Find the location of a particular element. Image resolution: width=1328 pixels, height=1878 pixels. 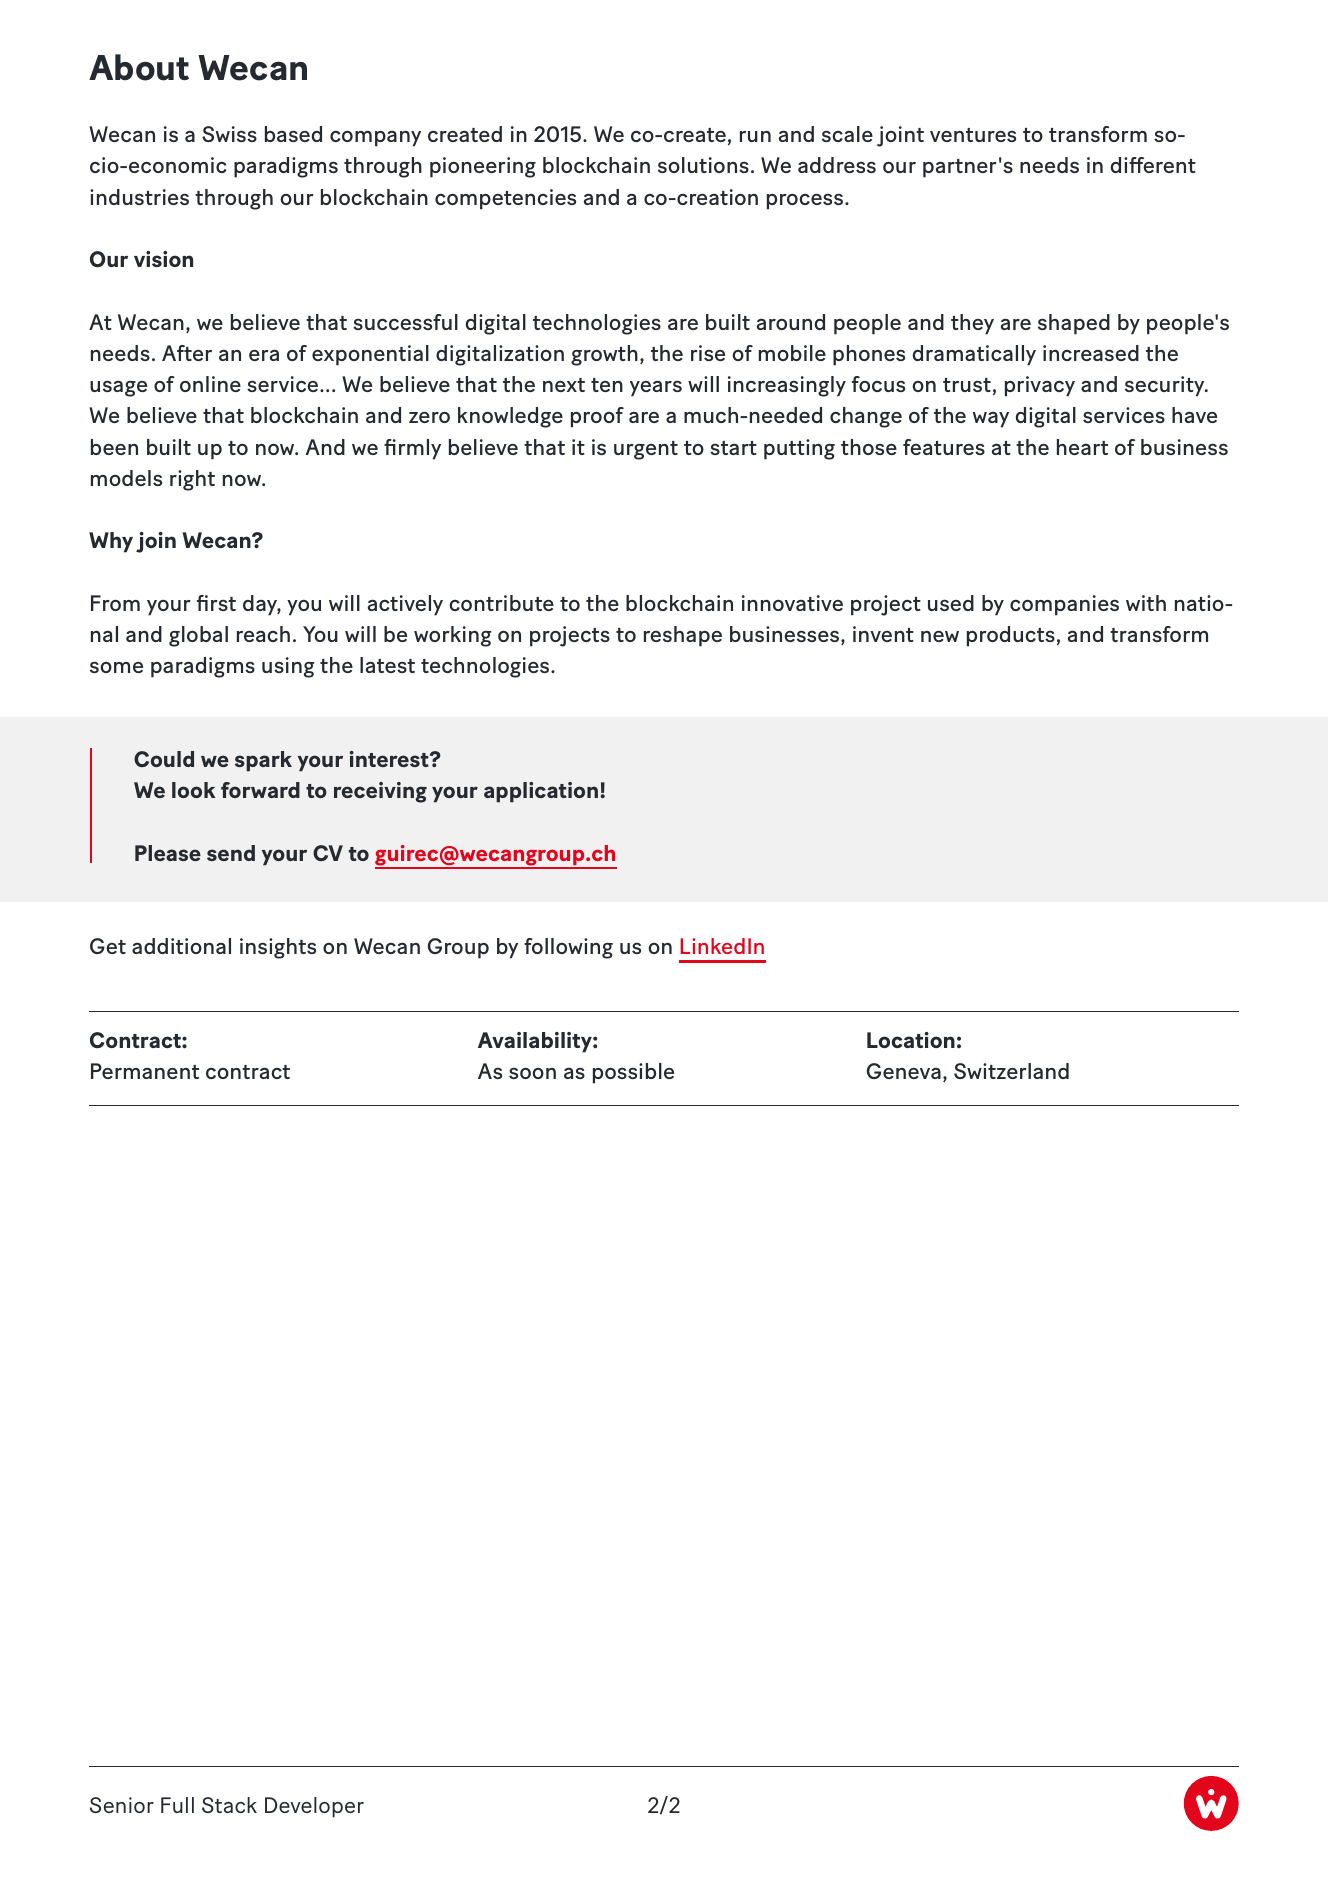

Switzerland is located at coordinates (1011, 1071).
